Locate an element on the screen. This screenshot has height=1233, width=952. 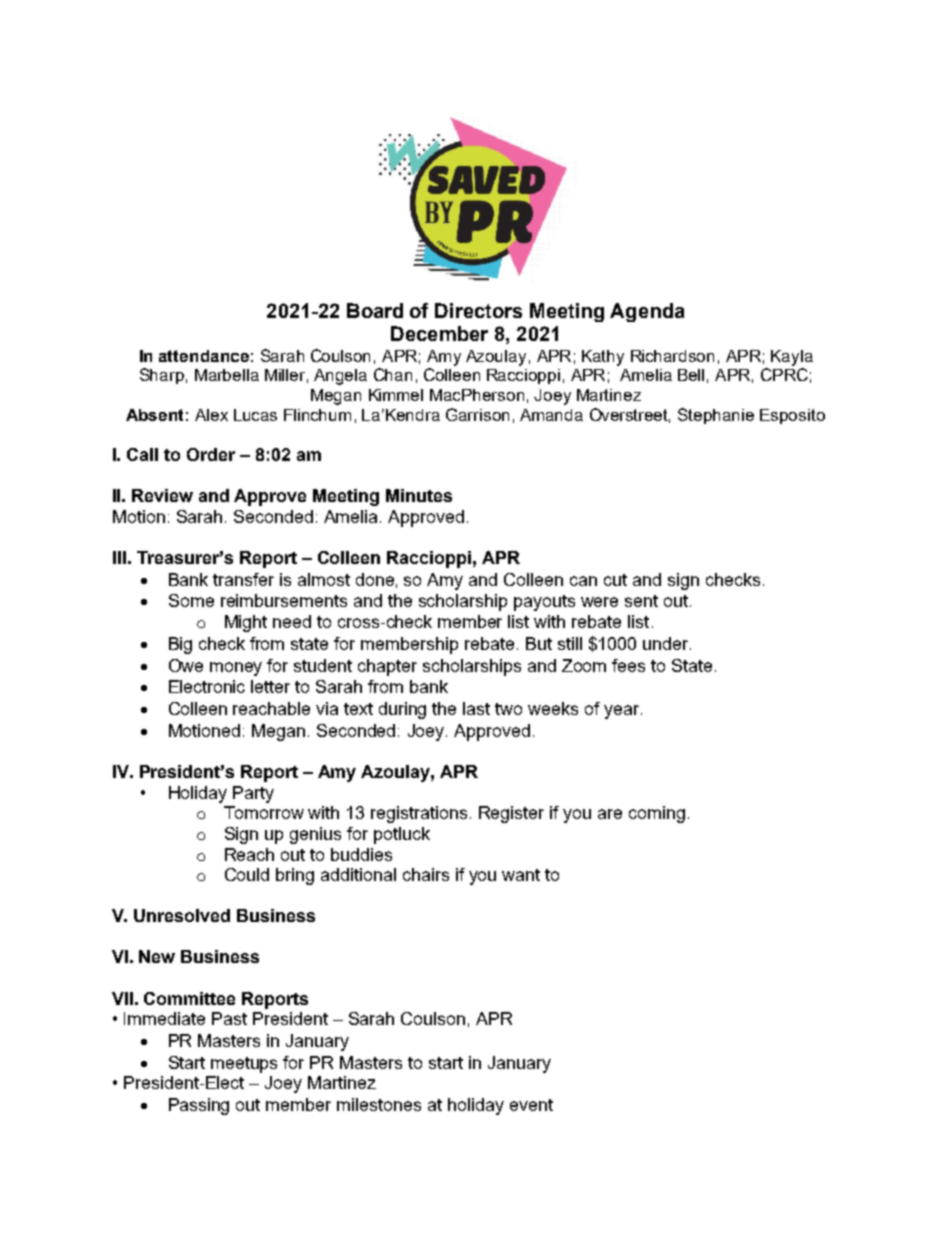
last is located at coordinates (476, 708).
